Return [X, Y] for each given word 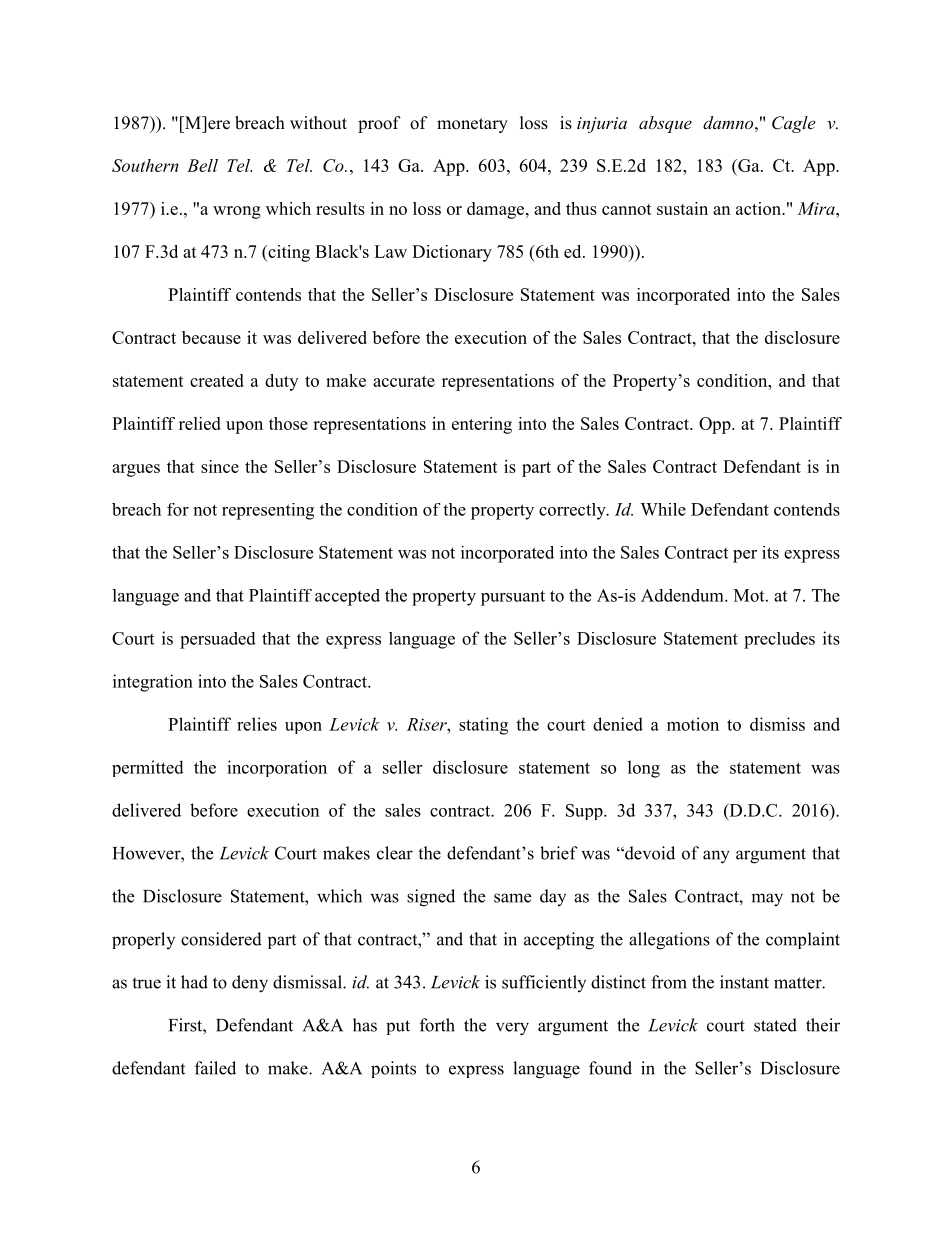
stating [483, 726]
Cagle [793, 124]
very [512, 1029]
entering [482, 425]
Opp [716, 425]
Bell [202, 165]
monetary [472, 125]
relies [257, 724]
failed [215, 1068]
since [220, 466]
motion [693, 724]
